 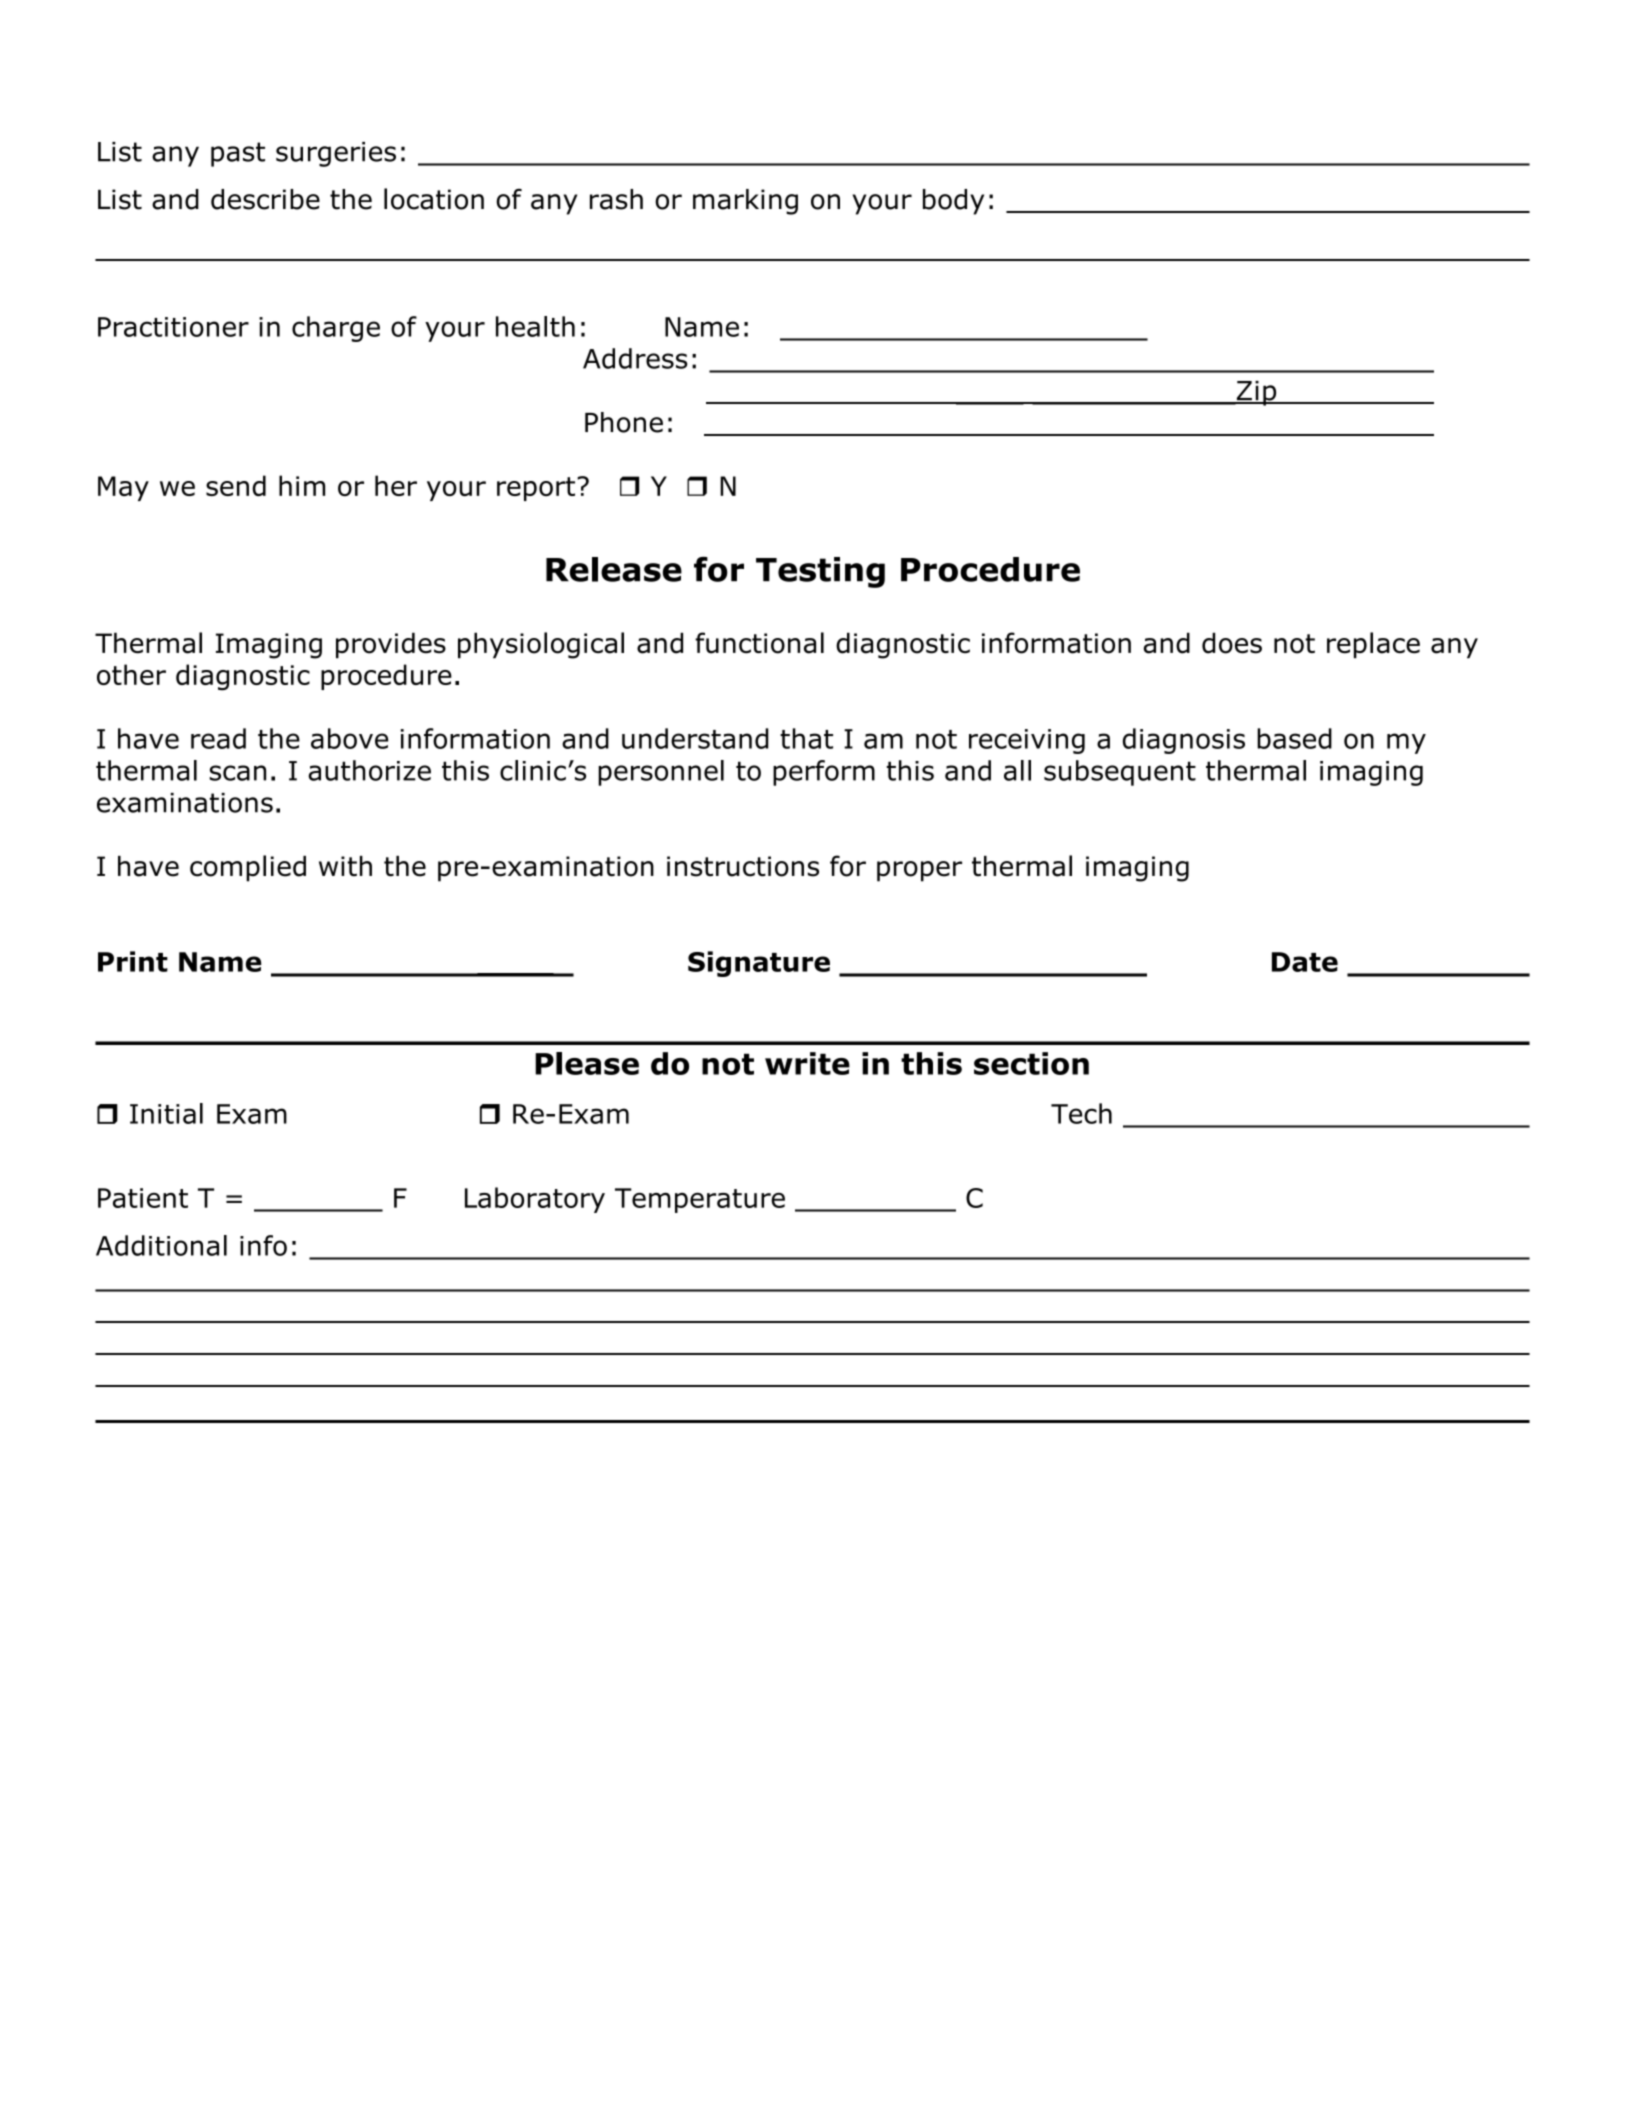 What do you see at coordinates (700, 1200) in the screenshot?
I see `Temperature` at bounding box center [700, 1200].
